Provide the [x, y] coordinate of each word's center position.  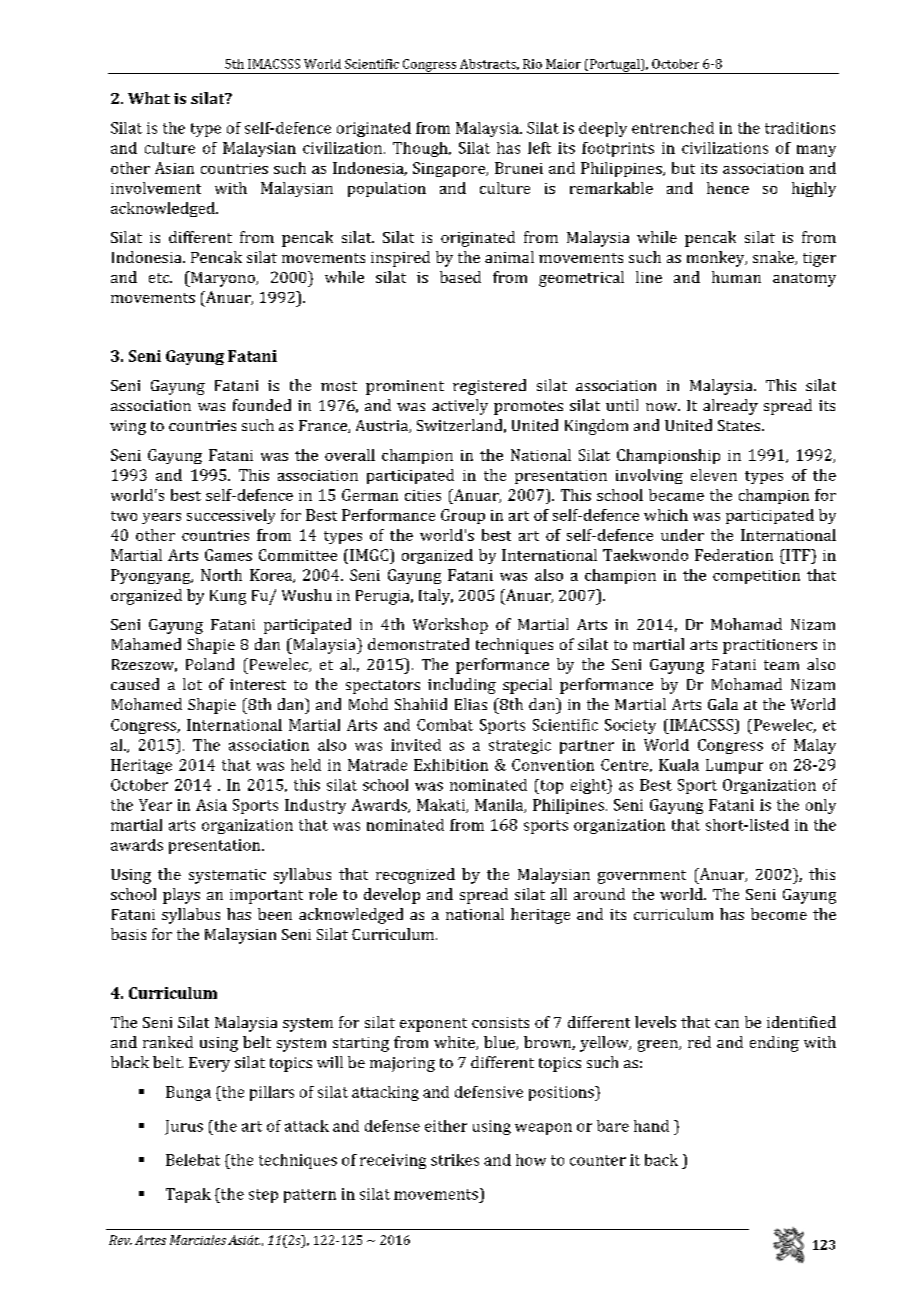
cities [423, 495]
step [263, 1196]
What [149, 98]
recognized [415, 876]
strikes [455, 1160]
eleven [714, 475]
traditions [800, 128]
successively [231, 516]
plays [181, 896]
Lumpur [734, 766]
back [661, 1160]
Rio [532, 64]
